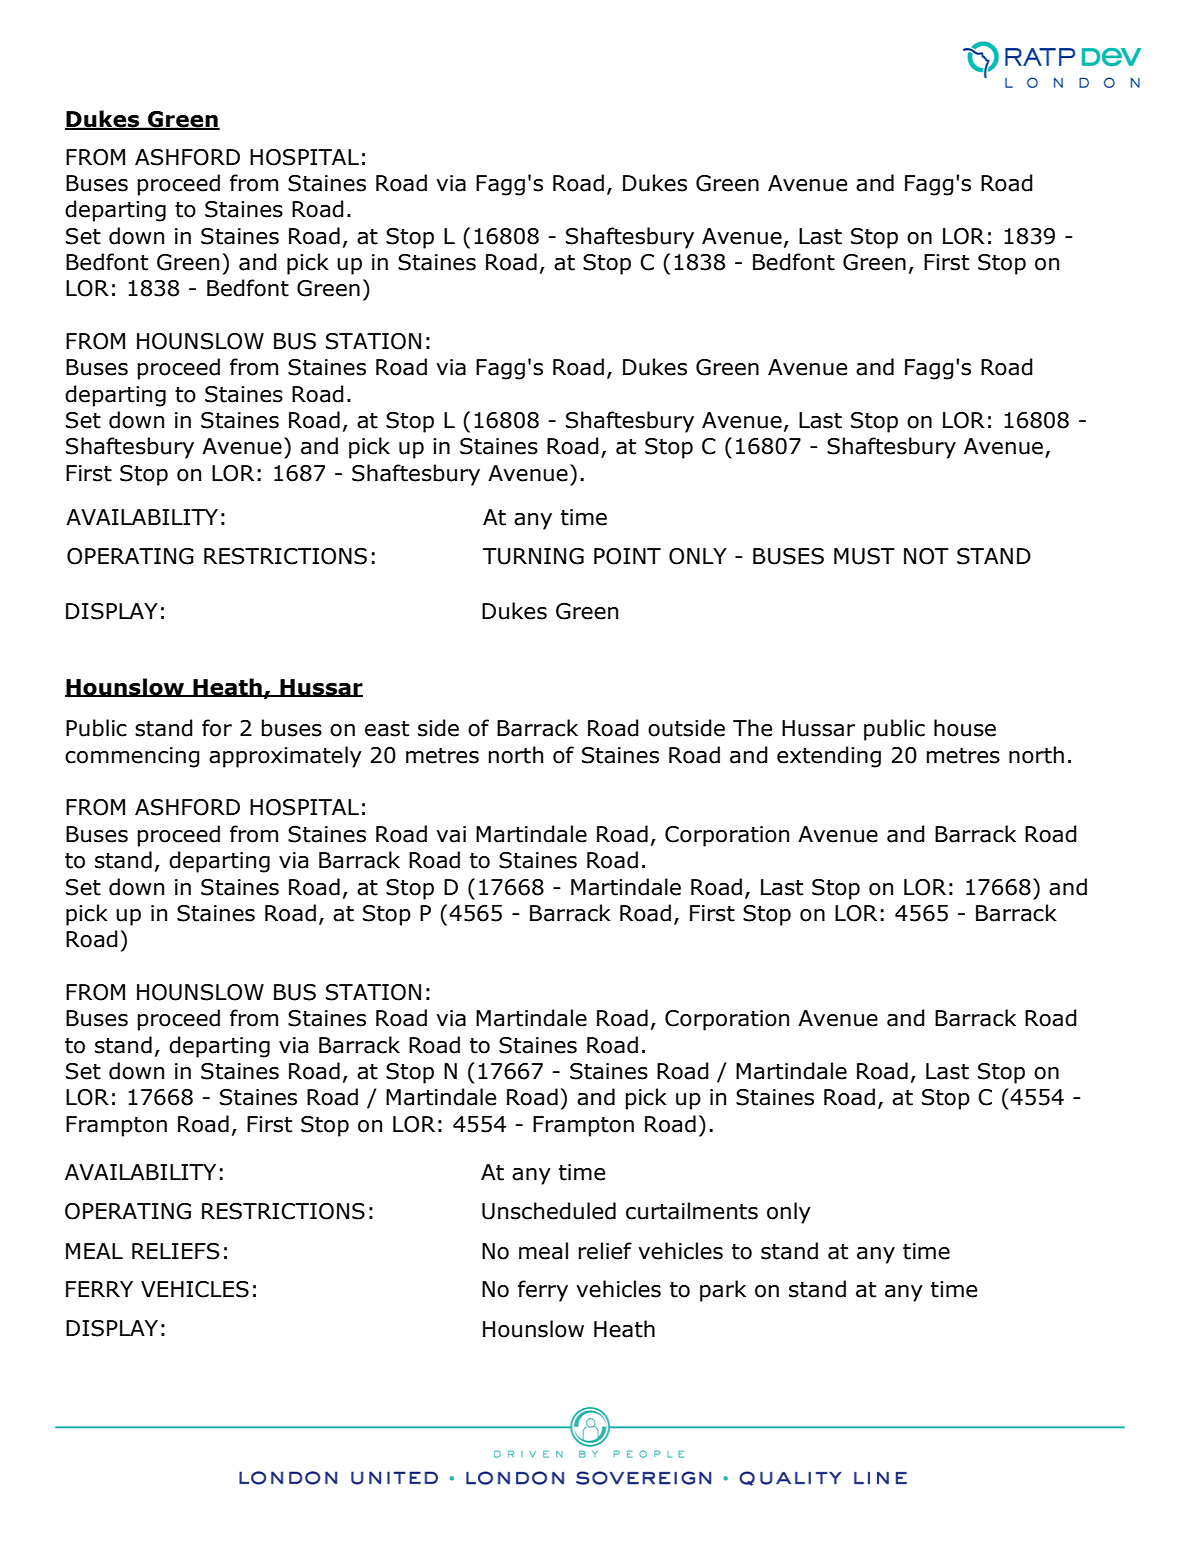 The width and height of the image is (1193, 1544). Describe the element at coordinates (829, 757) in the image. I see `extending` at that location.
